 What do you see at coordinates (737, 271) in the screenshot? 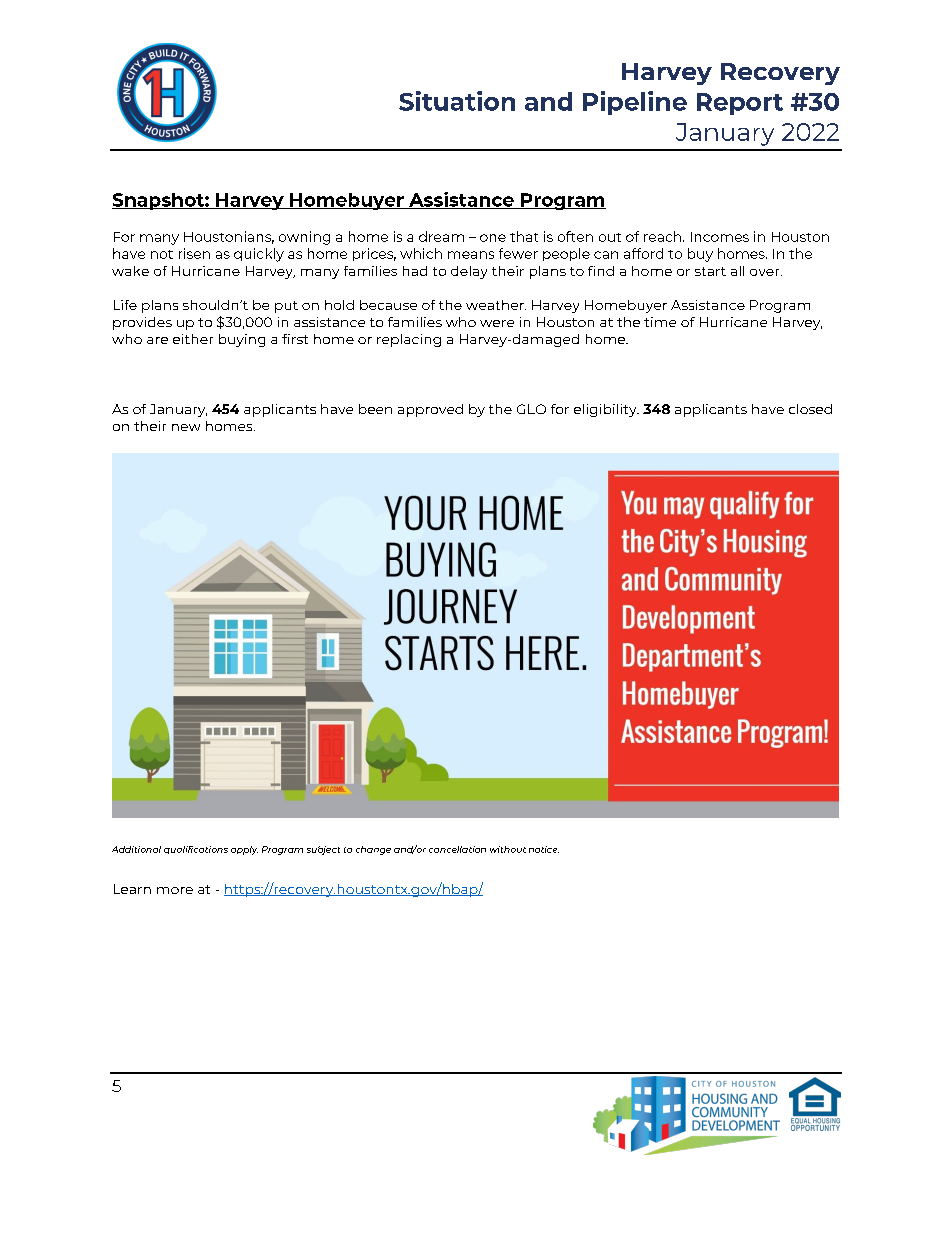
I see `all` at bounding box center [737, 271].
